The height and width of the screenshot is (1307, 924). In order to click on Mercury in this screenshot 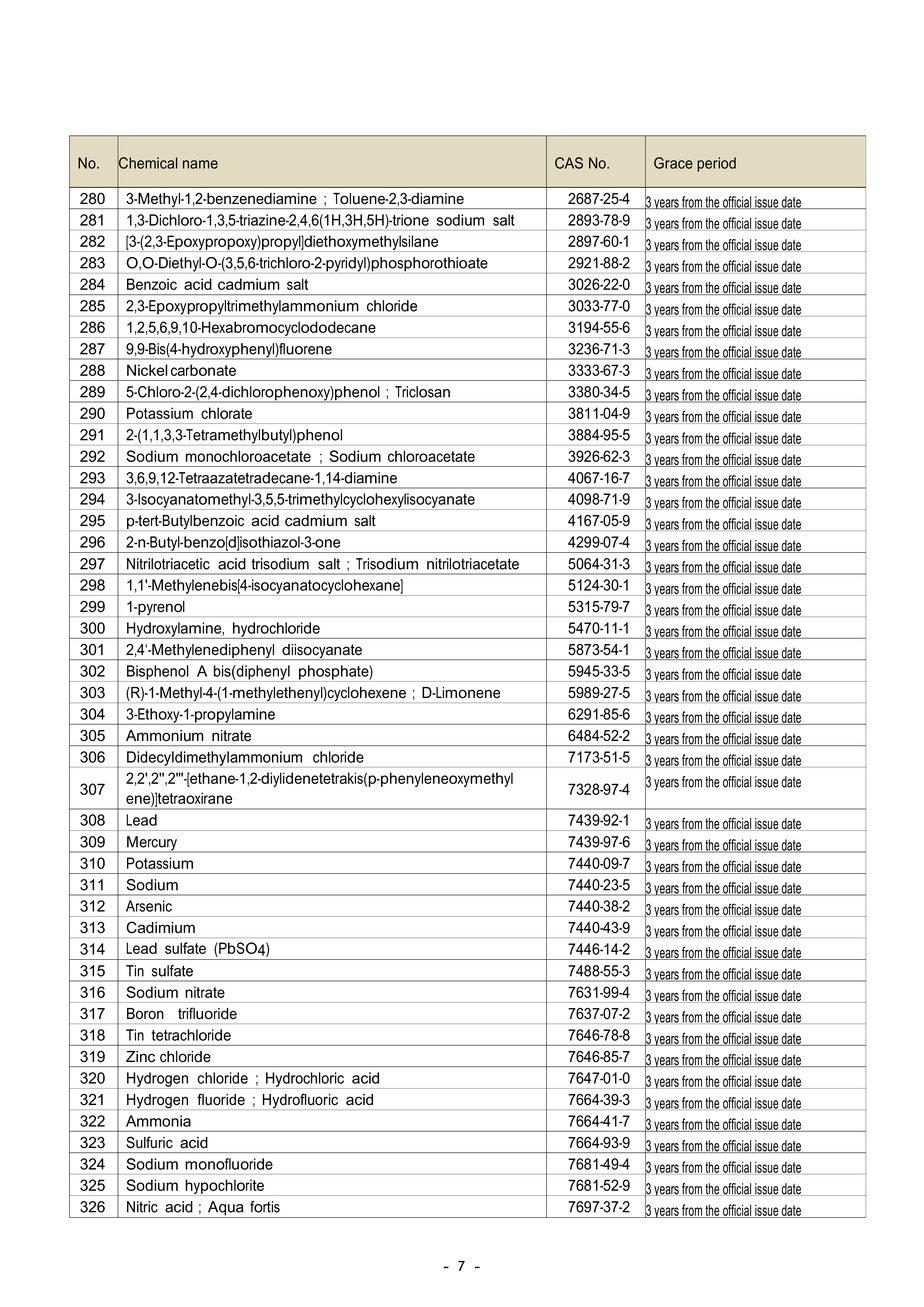, I will do `click(152, 844)`.
